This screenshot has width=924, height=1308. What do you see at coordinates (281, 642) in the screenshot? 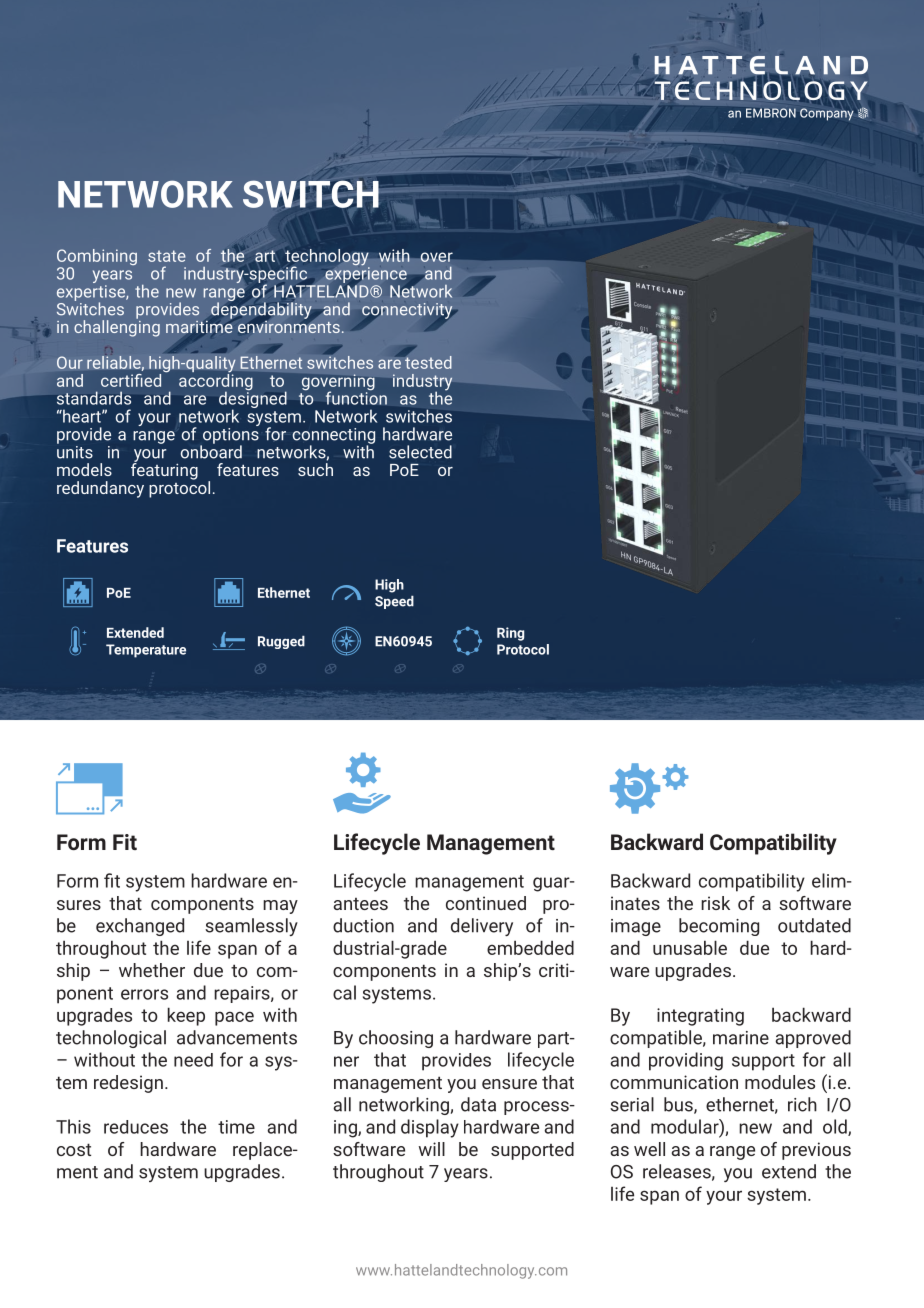
I see `Rugged` at bounding box center [281, 642].
